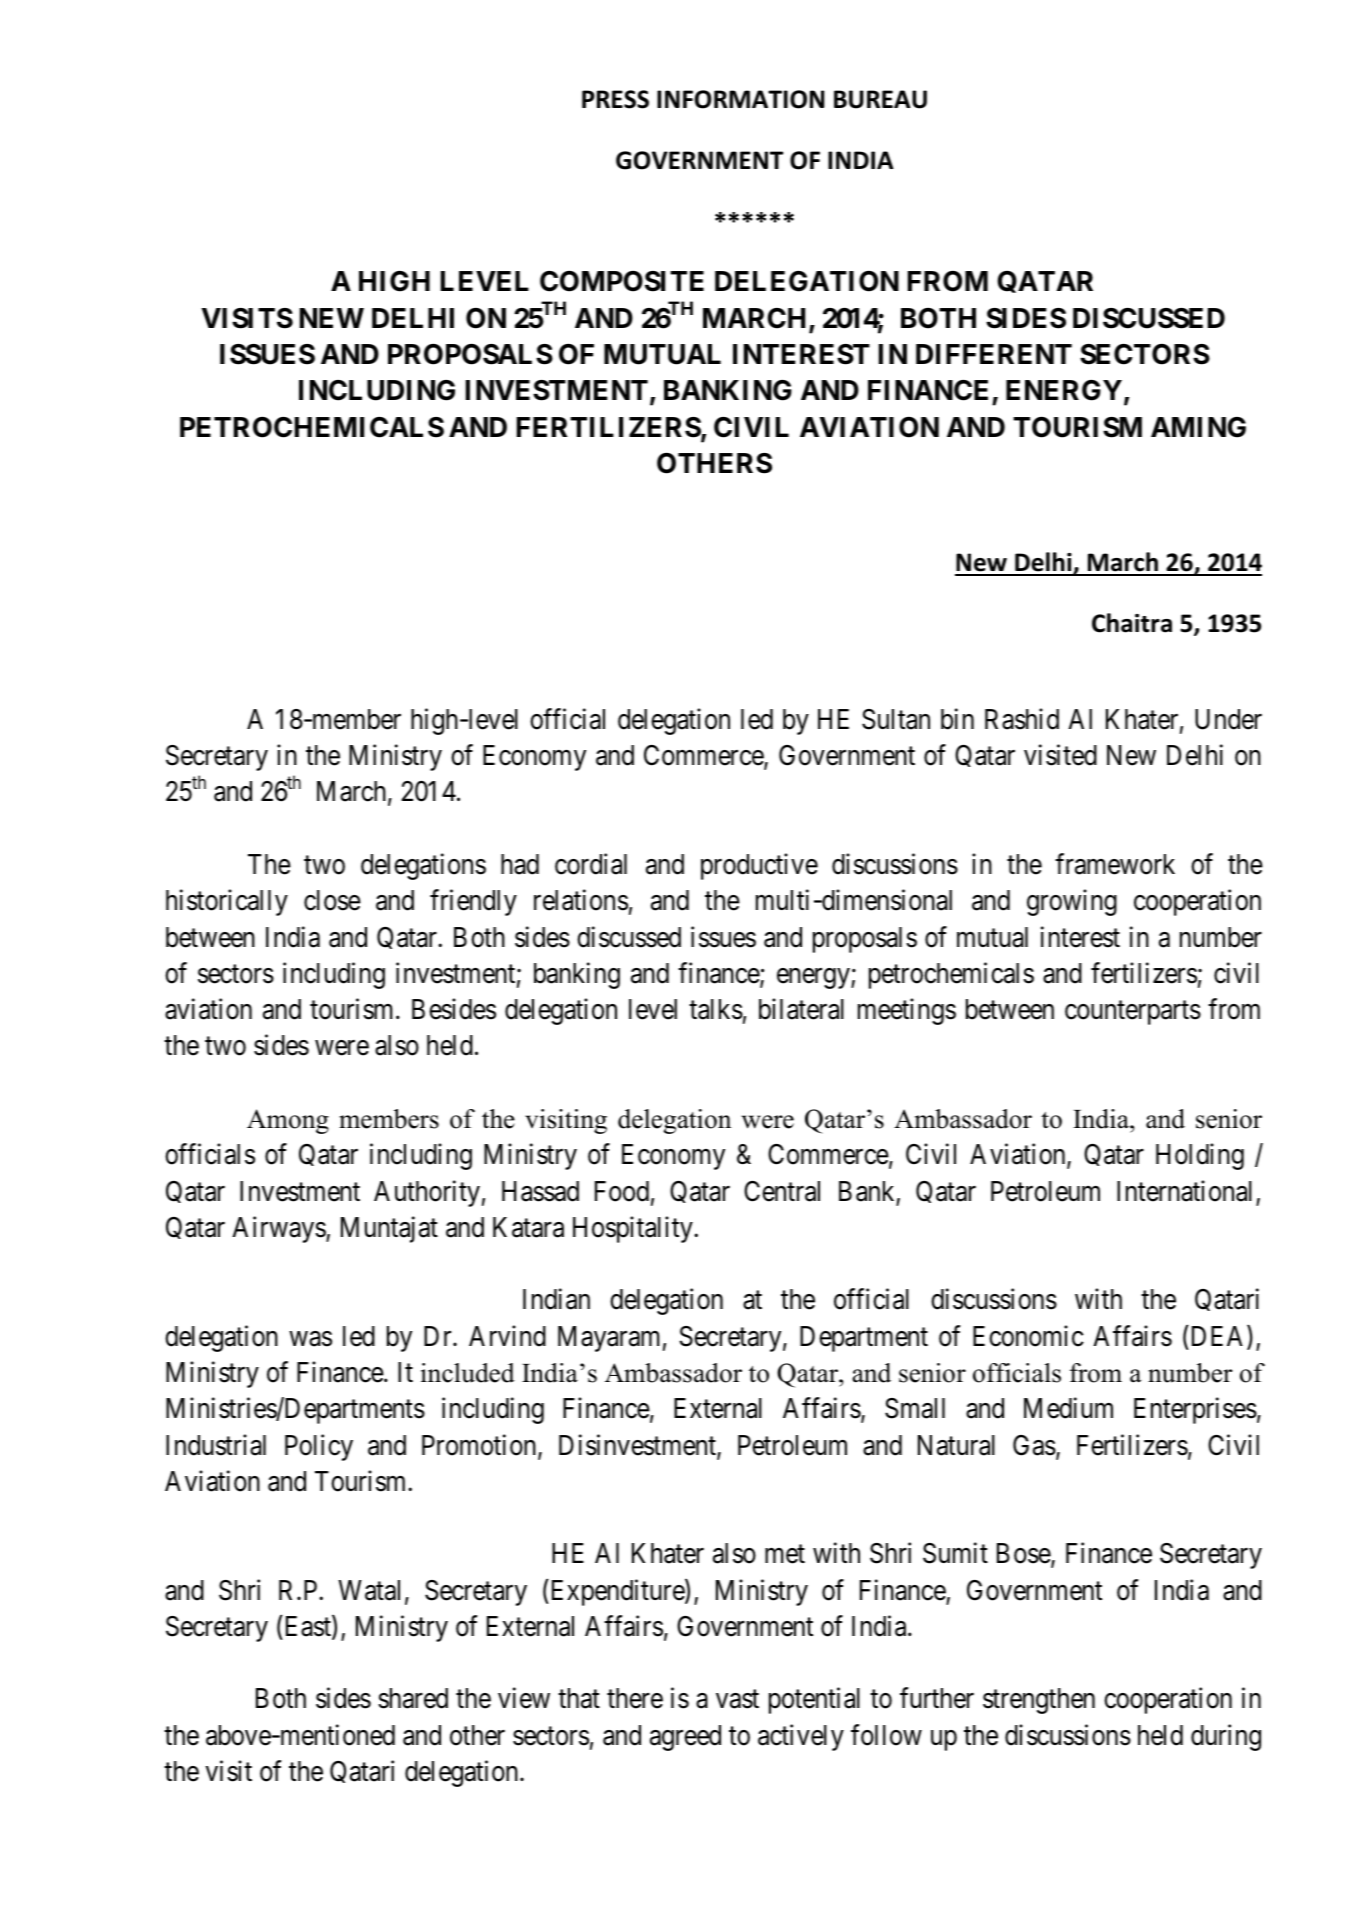 The width and height of the screenshot is (1361, 1924). What do you see at coordinates (1028, 1336) in the screenshot?
I see `Economic` at bounding box center [1028, 1336].
